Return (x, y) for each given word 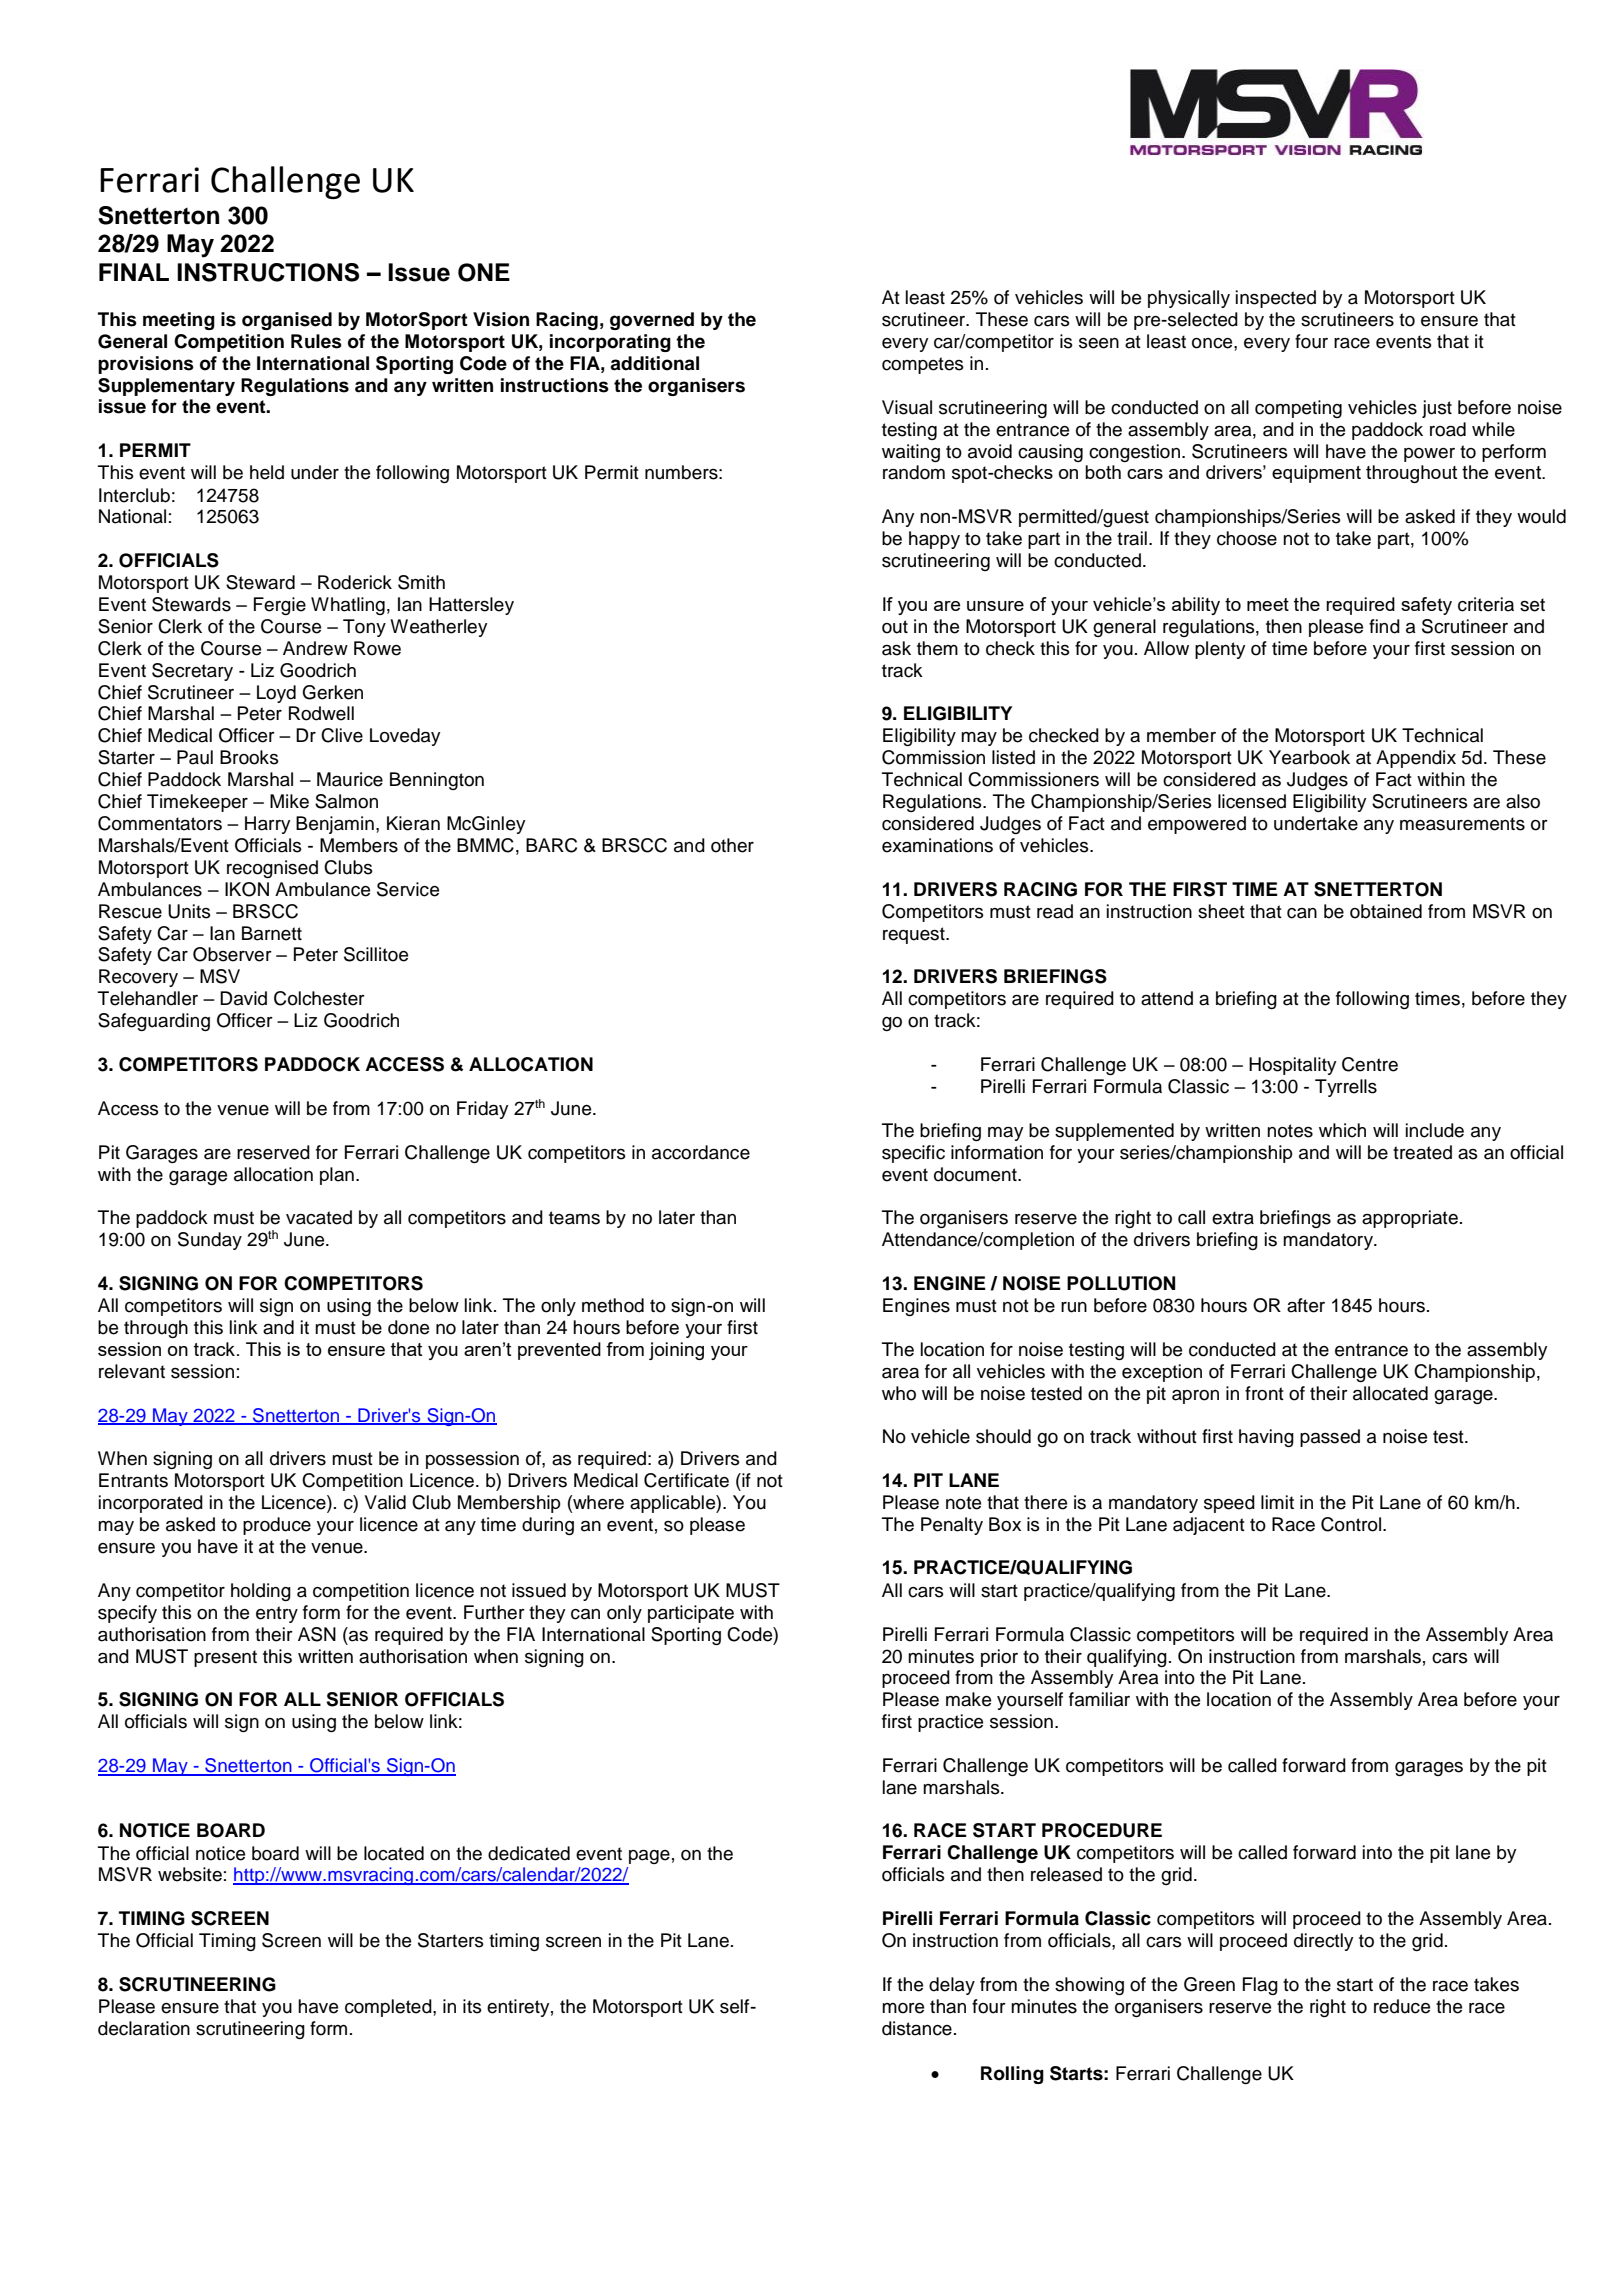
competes (923, 365)
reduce (1402, 2006)
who (899, 1393)
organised (287, 321)
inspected (1276, 299)
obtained (1386, 911)
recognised (272, 869)
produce (277, 1526)
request (915, 935)
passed (1330, 1438)
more (903, 2008)
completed (389, 2008)
